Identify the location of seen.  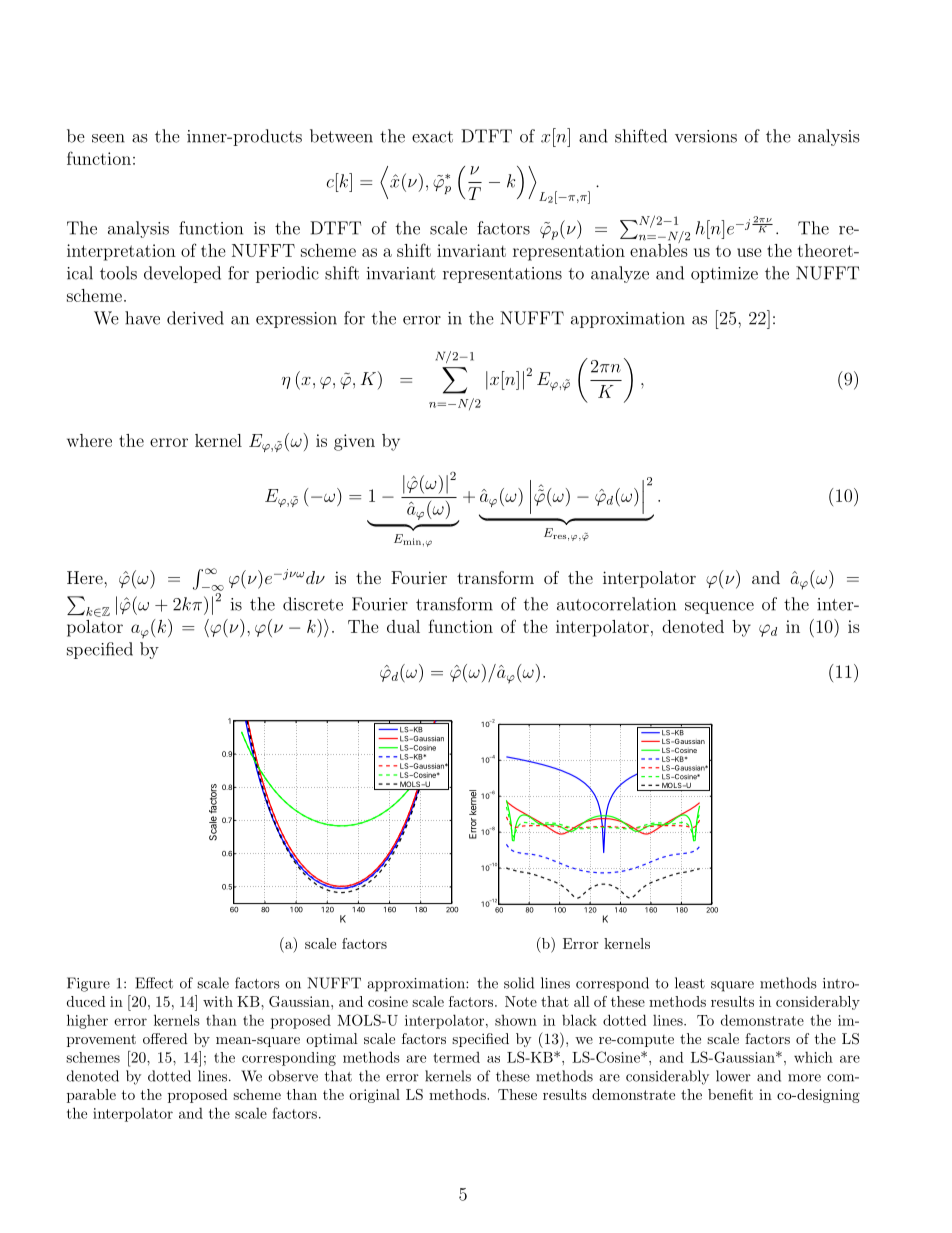
(108, 138).
